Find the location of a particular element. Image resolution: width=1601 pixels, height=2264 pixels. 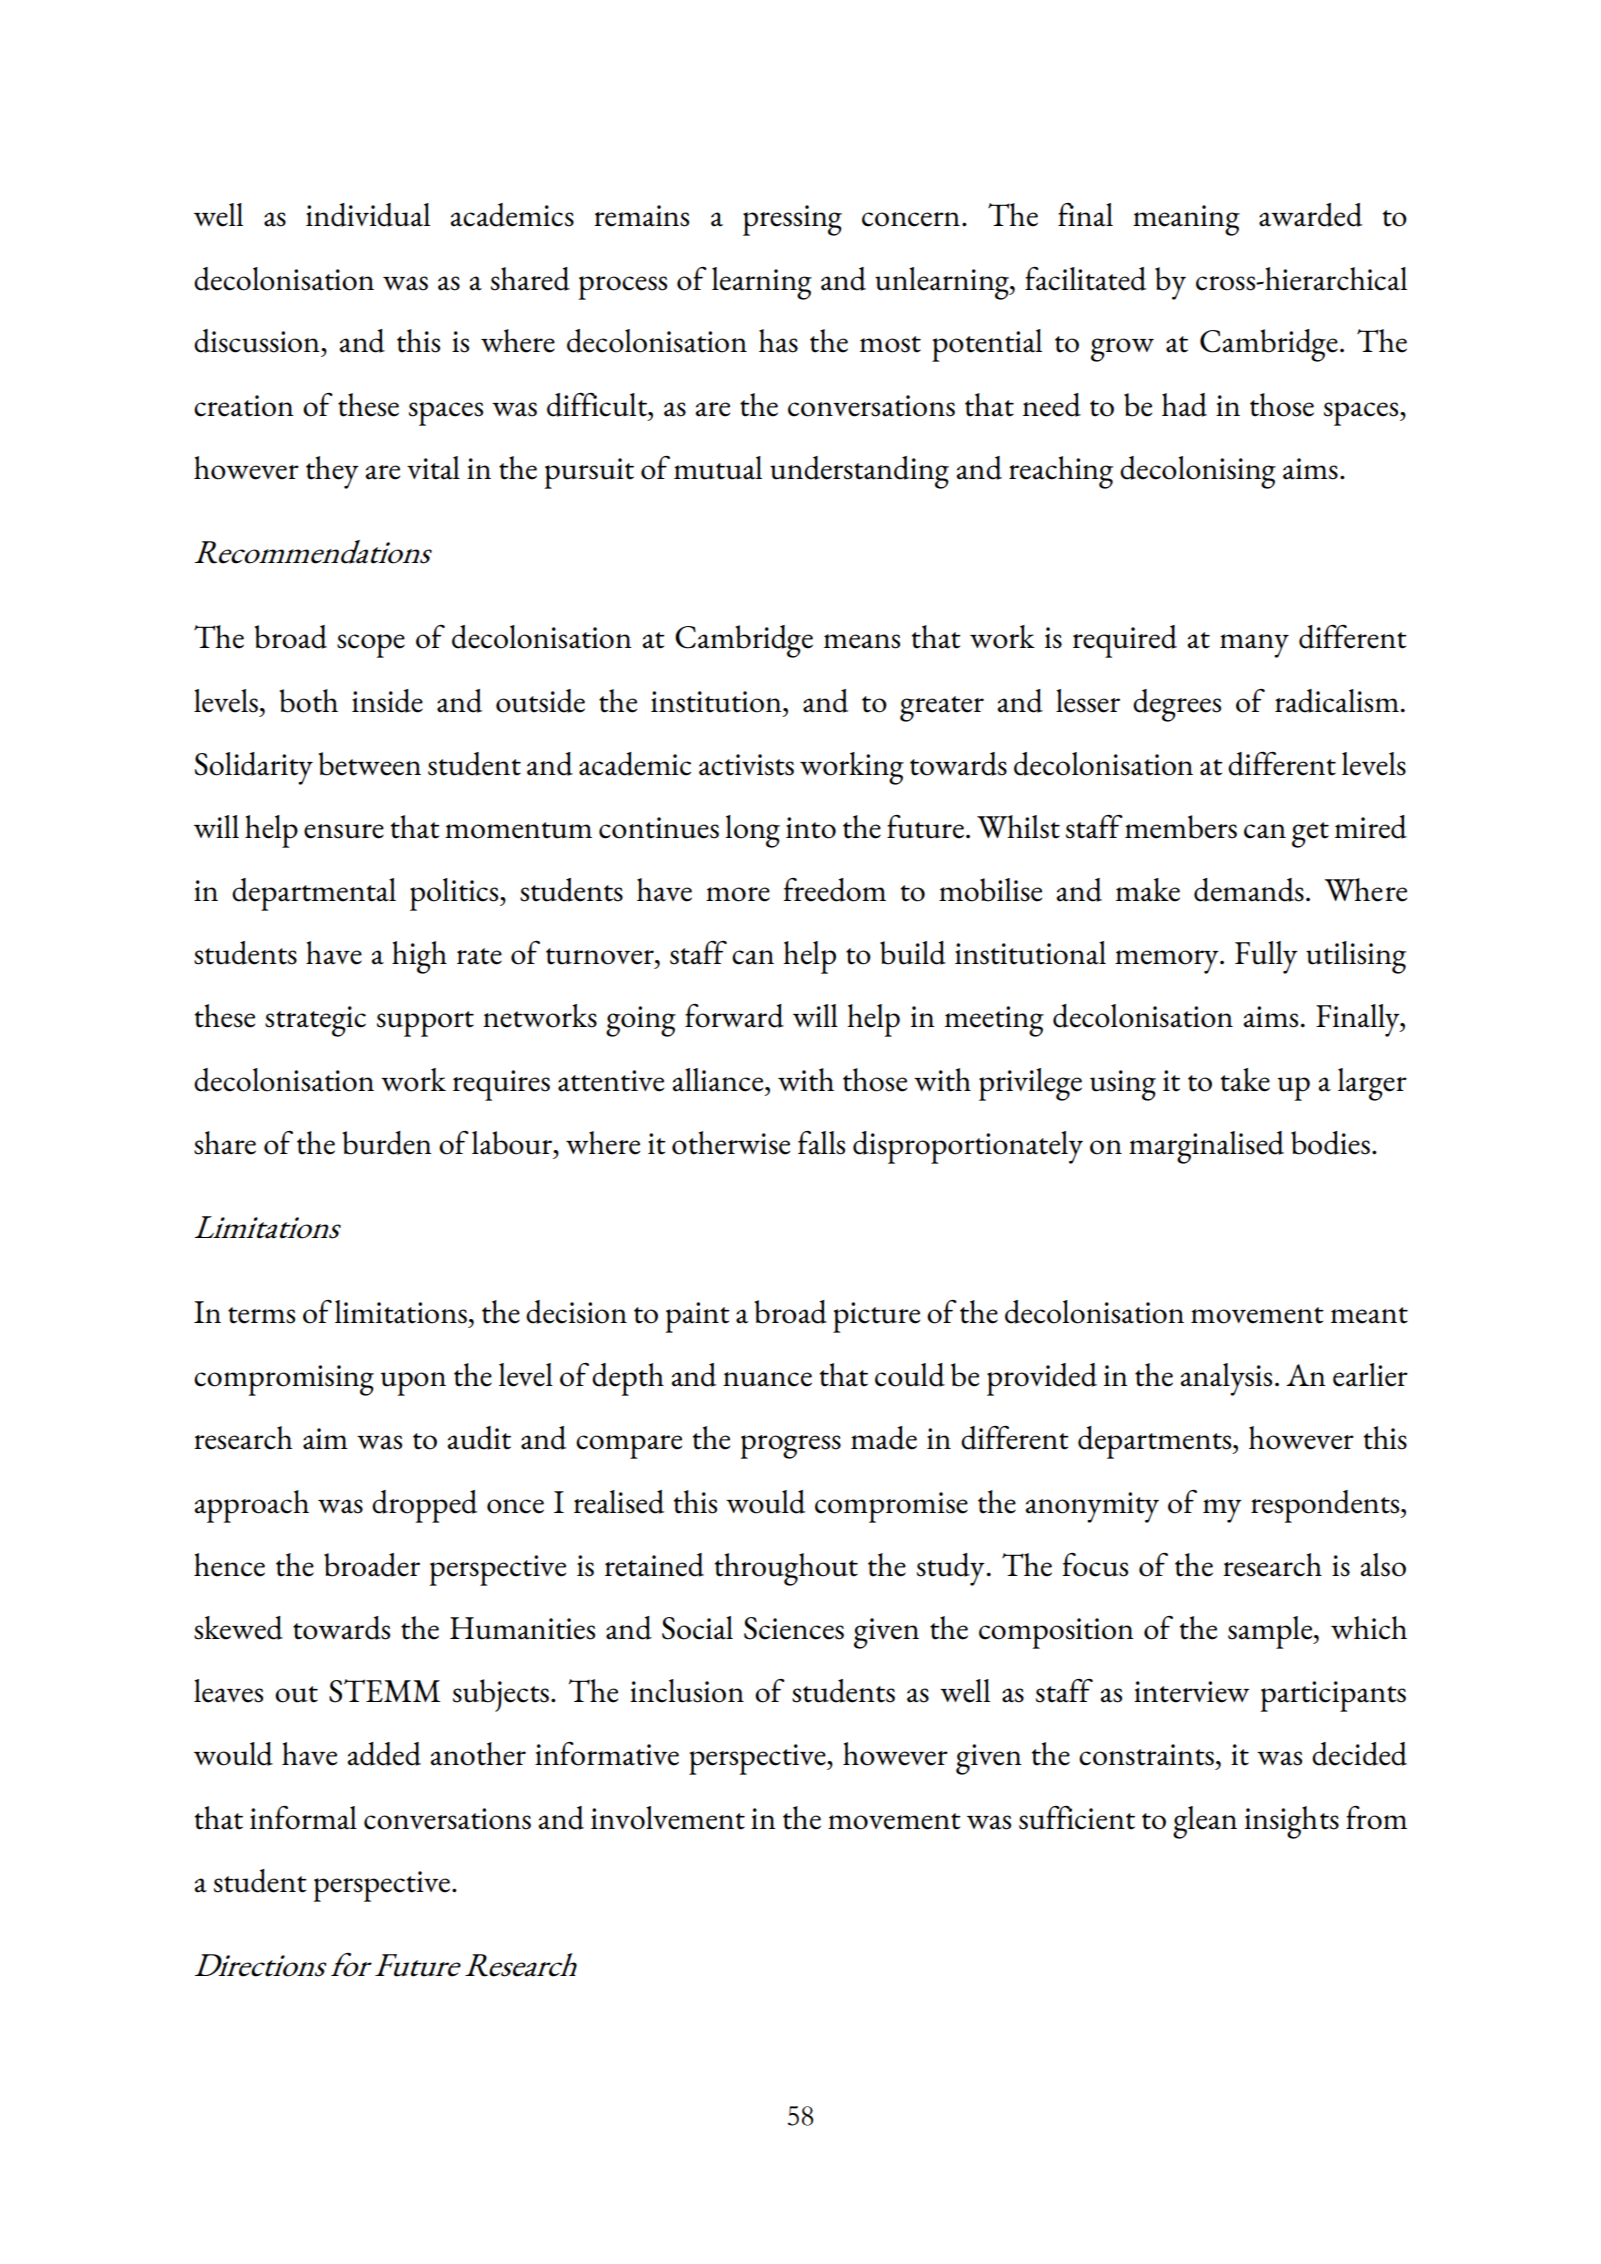

pressing is located at coordinates (792, 220).
